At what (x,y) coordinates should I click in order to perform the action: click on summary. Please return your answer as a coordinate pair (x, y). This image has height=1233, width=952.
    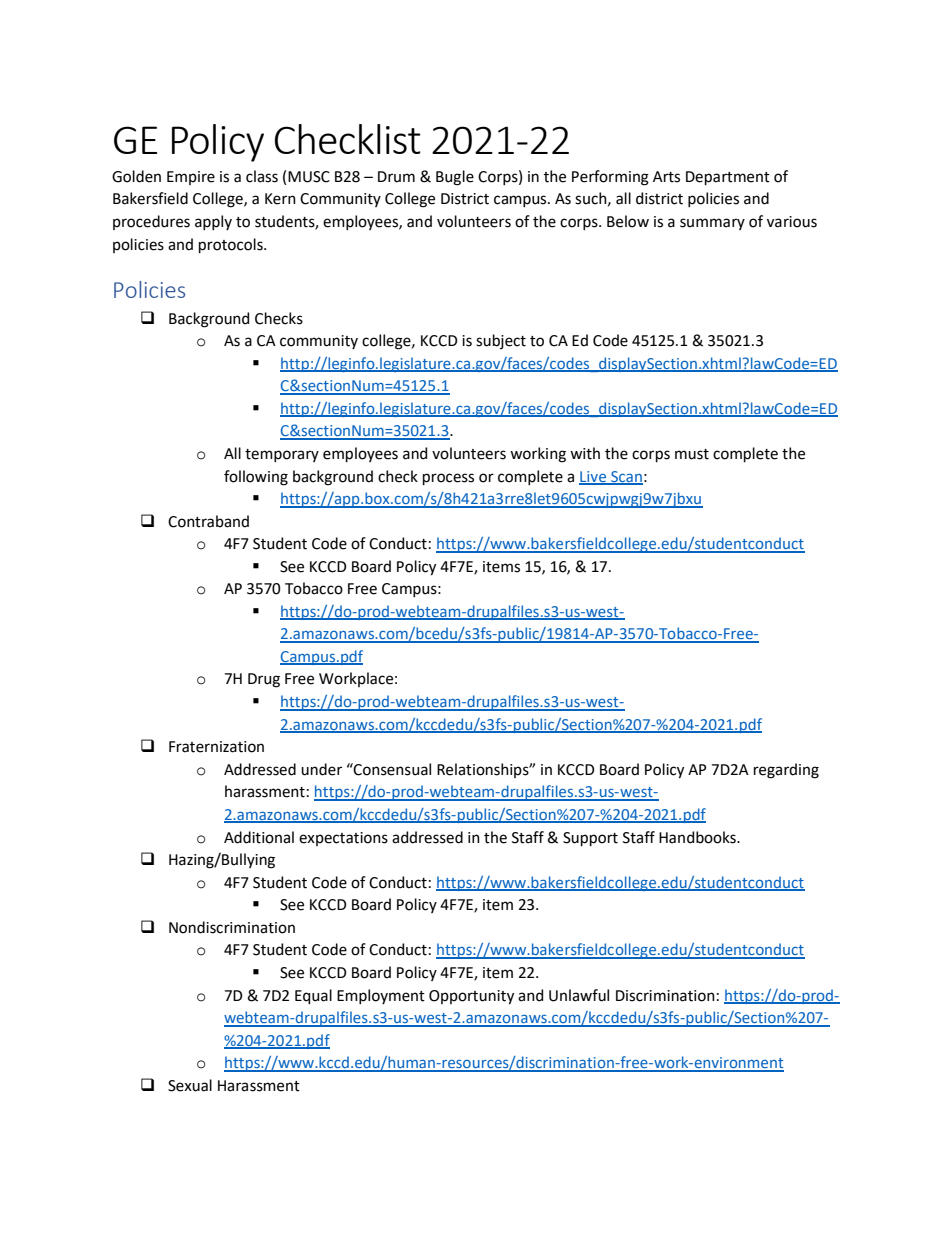
    Looking at the image, I should click on (712, 224).
